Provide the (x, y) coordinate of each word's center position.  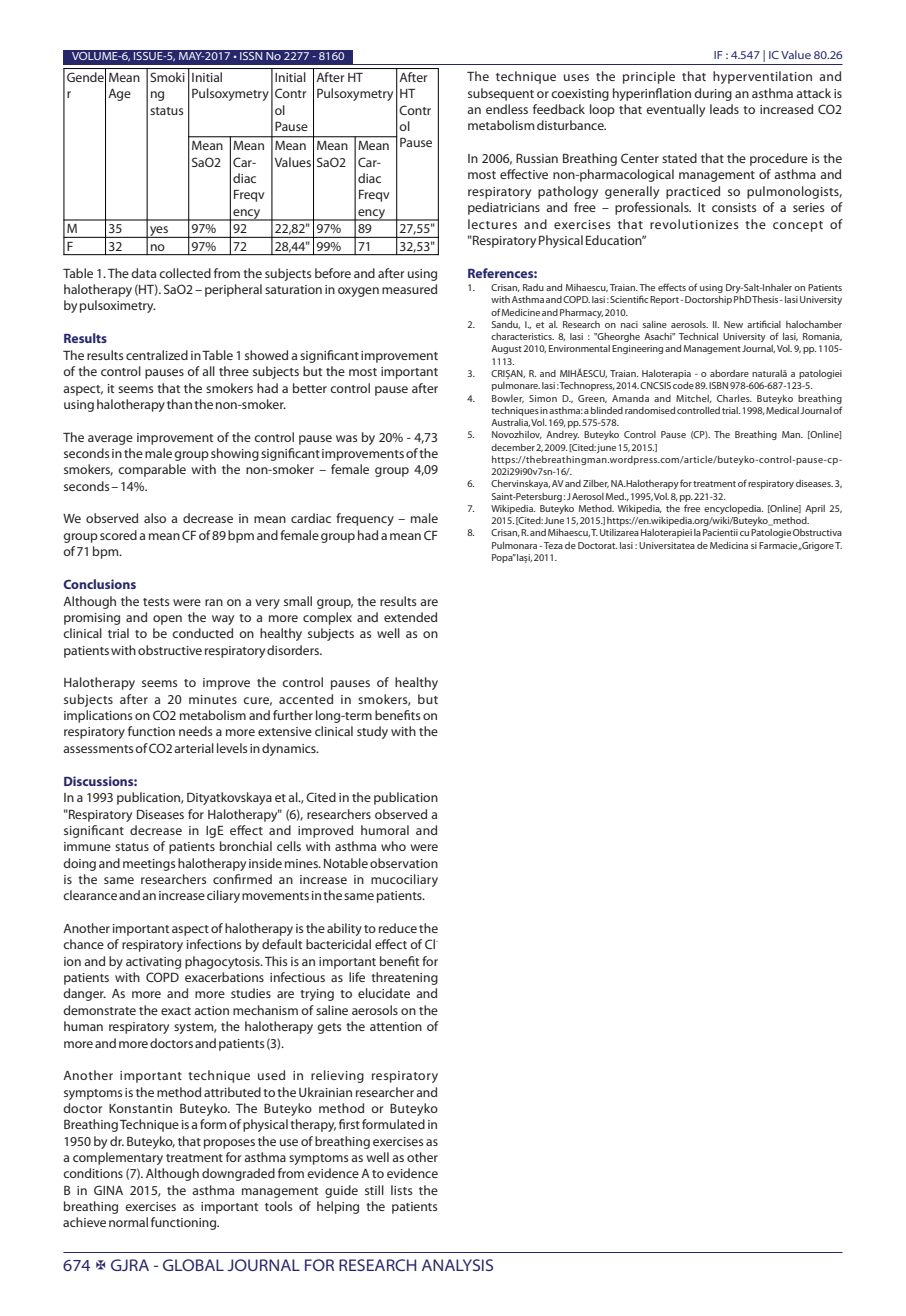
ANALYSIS (457, 1265)
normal (128, 1222)
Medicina (729, 545)
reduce (398, 928)
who (393, 846)
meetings (149, 865)
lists (402, 1190)
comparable (152, 470)
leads (724, 109)
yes (159, 232)
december (513, 447)
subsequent (501, 94)
